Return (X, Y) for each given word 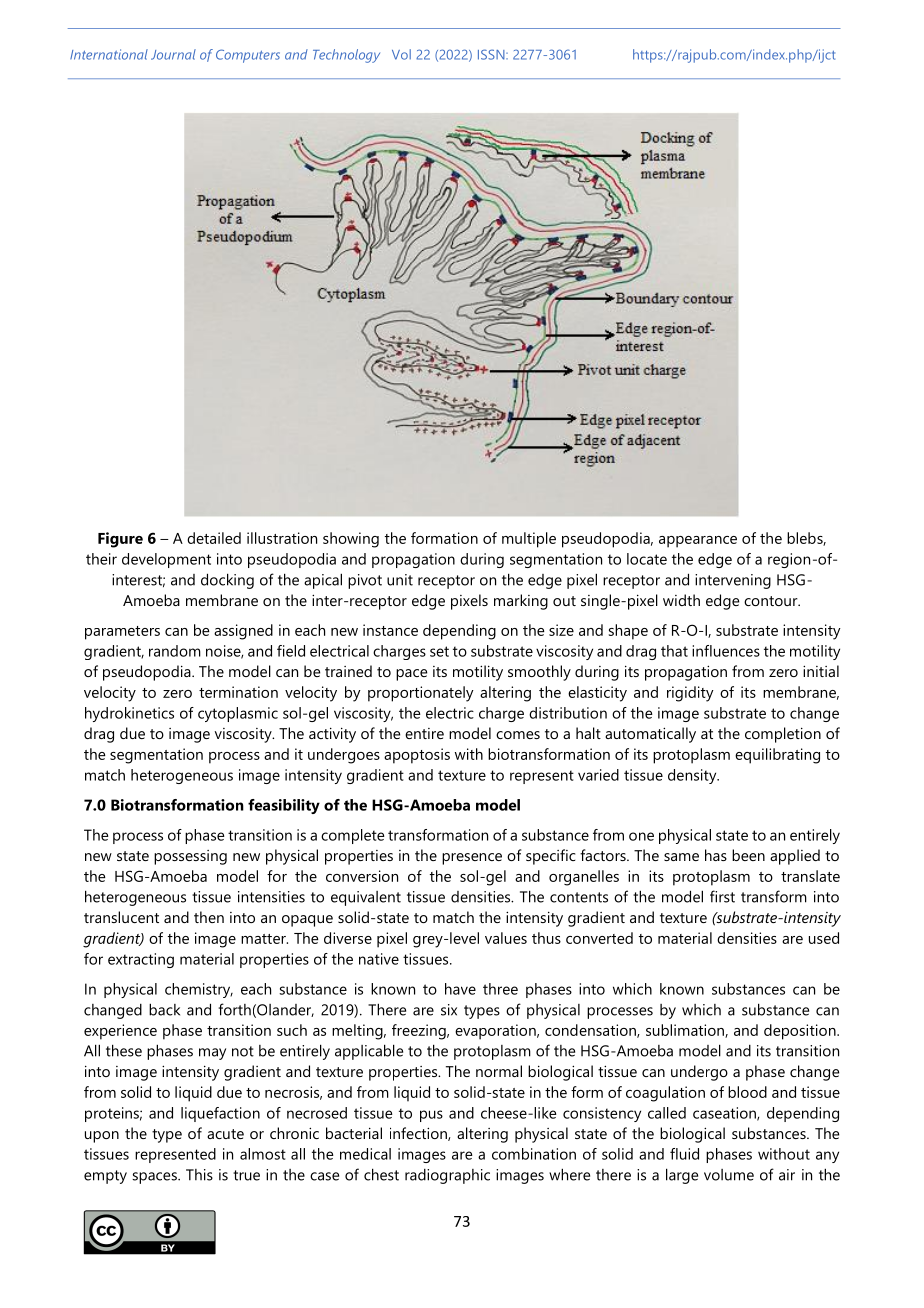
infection (419, 1134)
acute (225, 1134)
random (175, 651)
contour (772, 601)
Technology (346, 56)
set (439, 651)
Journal (173, 54)
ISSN (492, 54)
